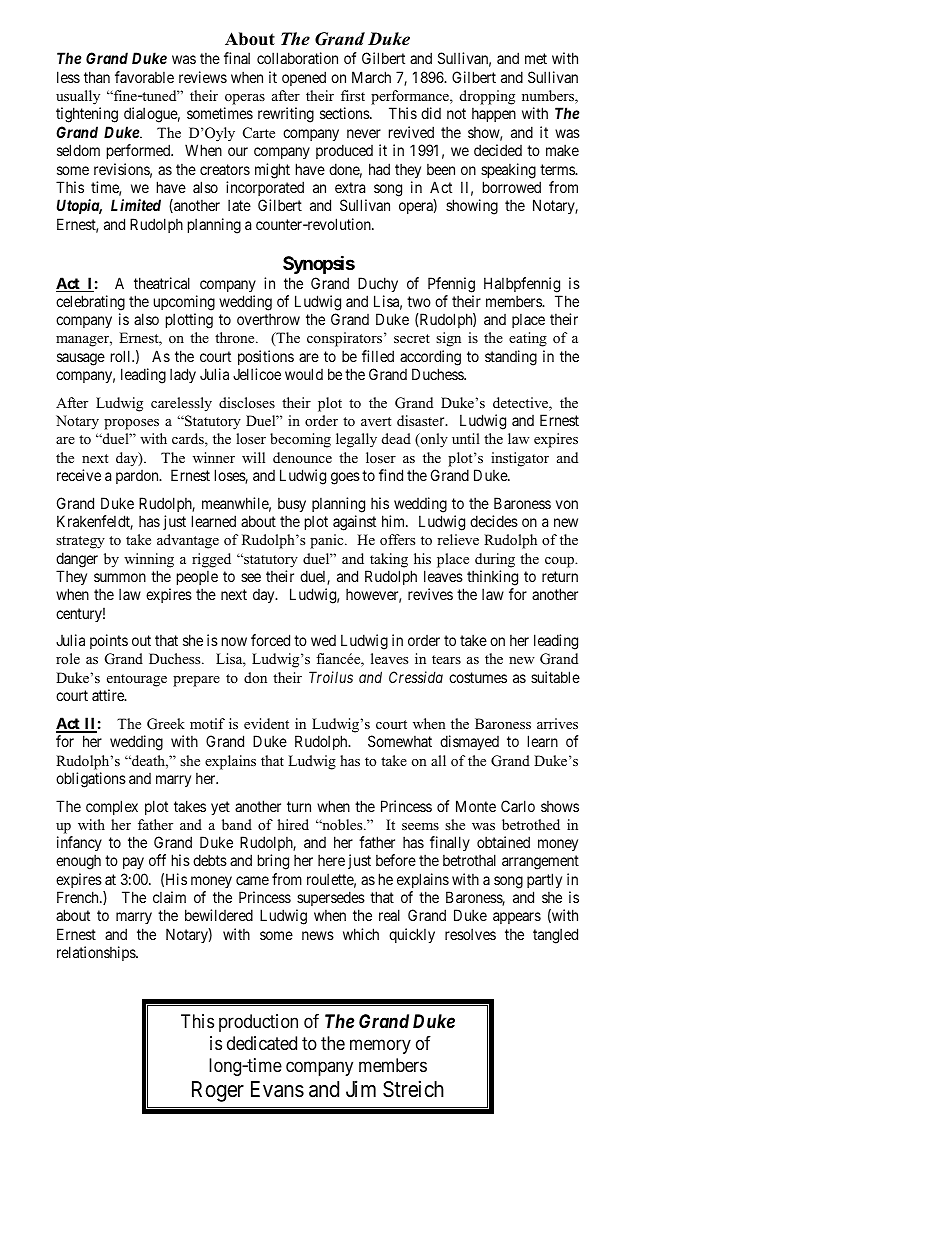 The width and height of the screenshot is (952, 1233). Describe the element at coordinates (90, 303) in the screenshot. I see `celebrating` at that location.
